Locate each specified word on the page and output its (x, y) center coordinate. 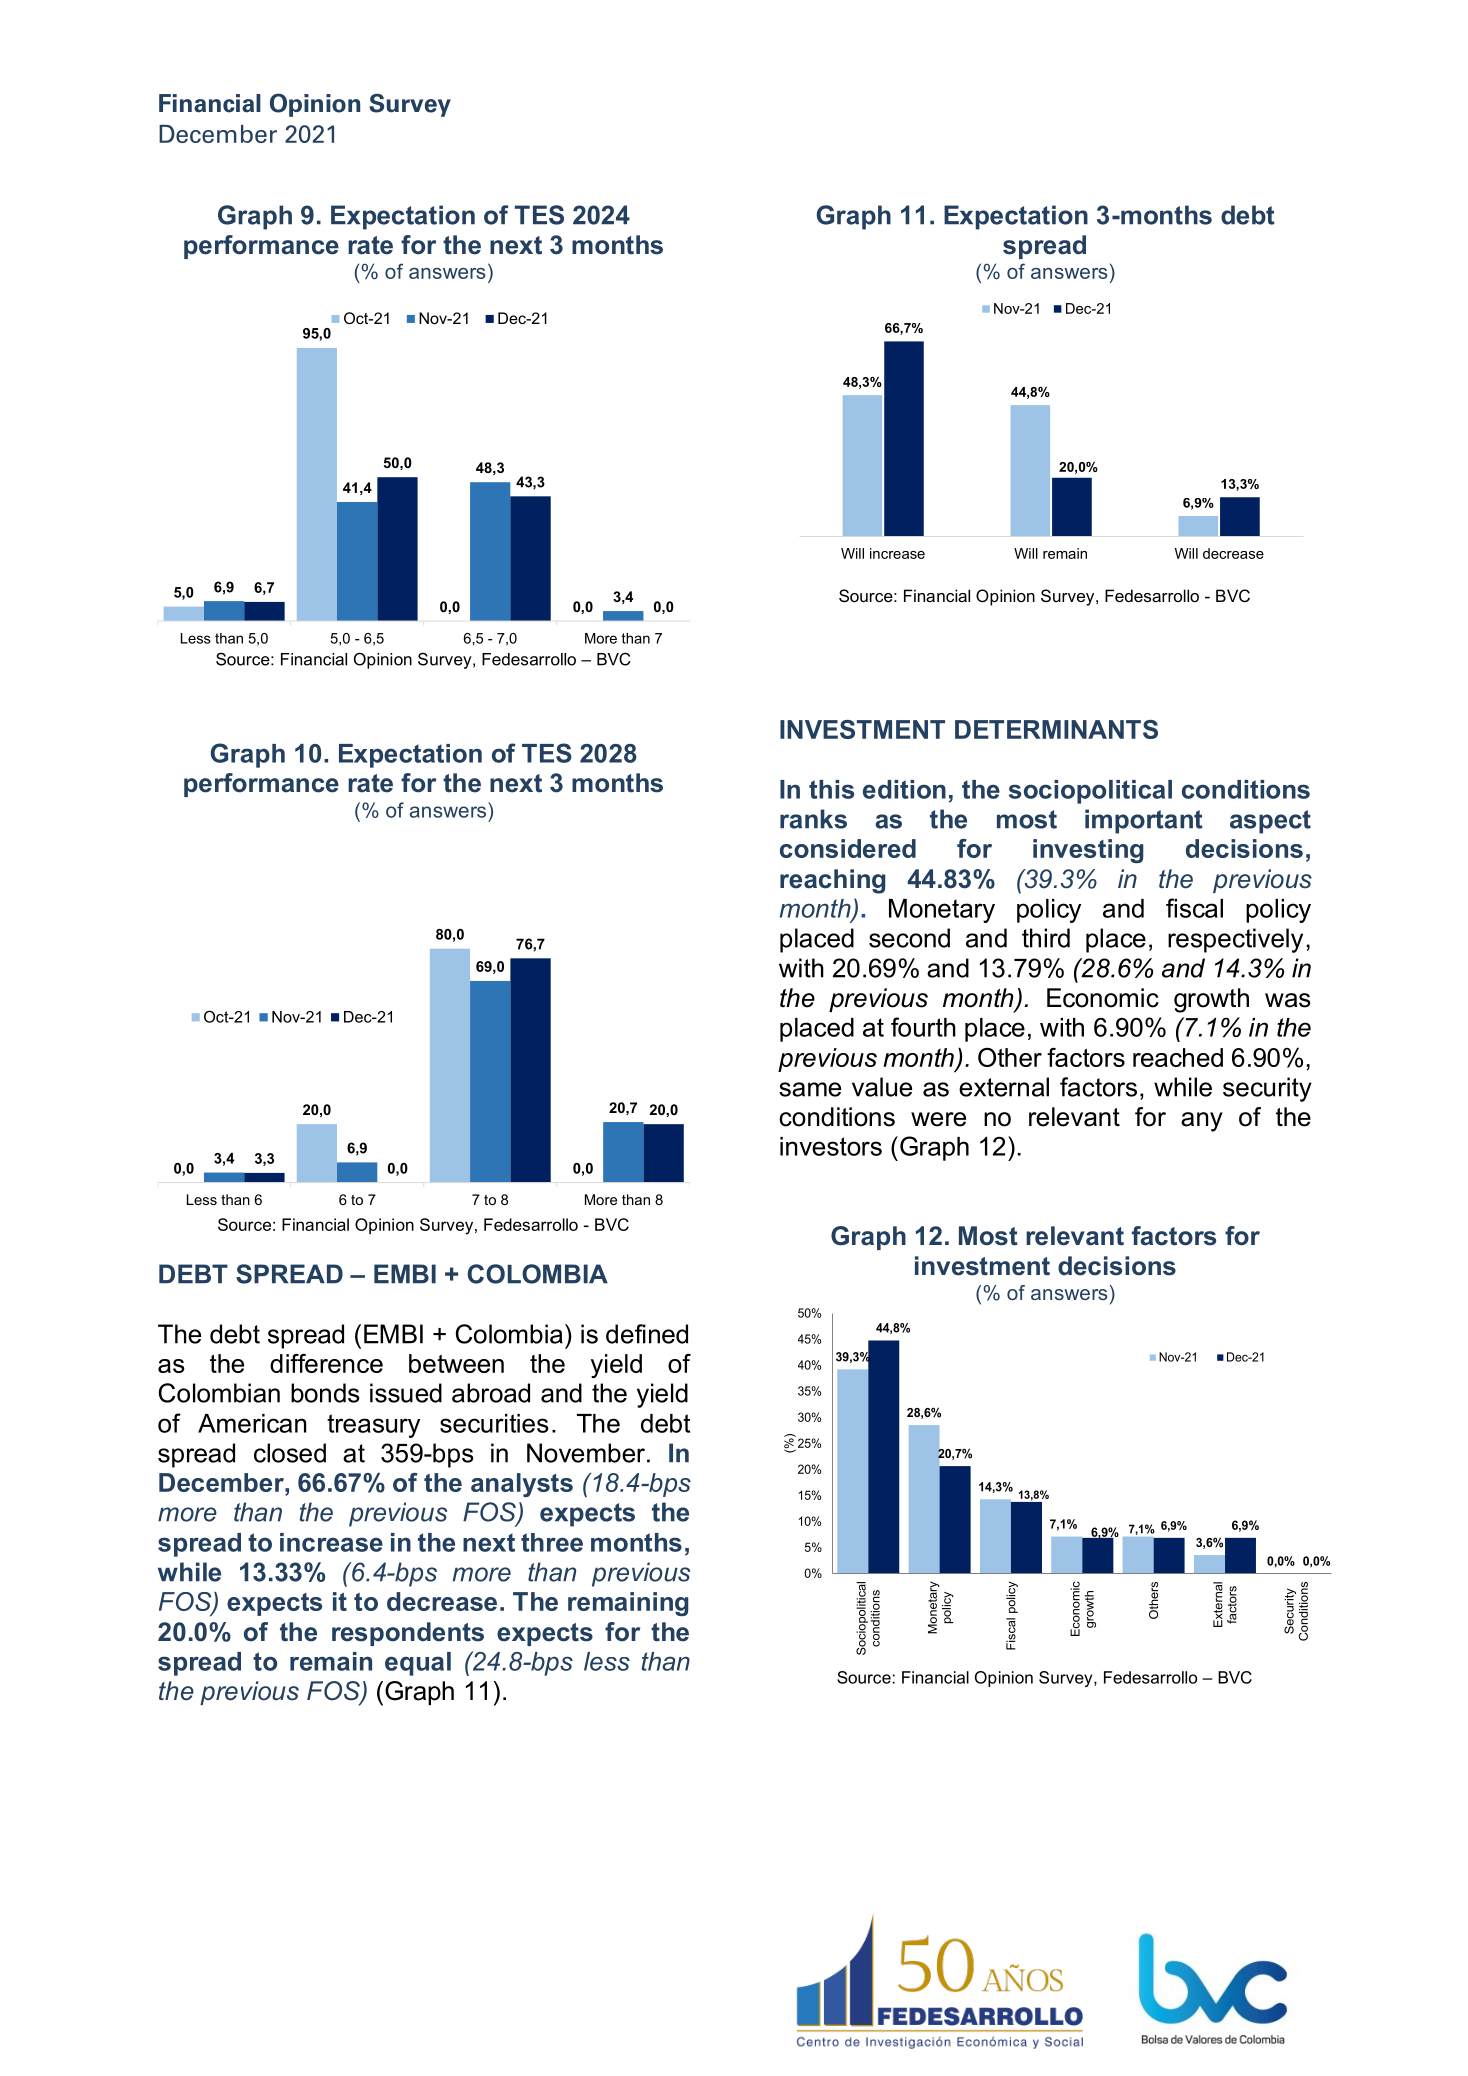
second (909, 938)
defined (647, 1334)
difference (326, 1363)
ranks (813, 819)
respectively (1235, 940)
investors (831, 1146)
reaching (832, 881)
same (810, 1089)
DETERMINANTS (1056, 729)
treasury (373, 1426)
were (938, 1119)
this (831, 789)
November (586, 1453)
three (552, 1542)
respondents (408, 1634)
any (1202, 1122)
